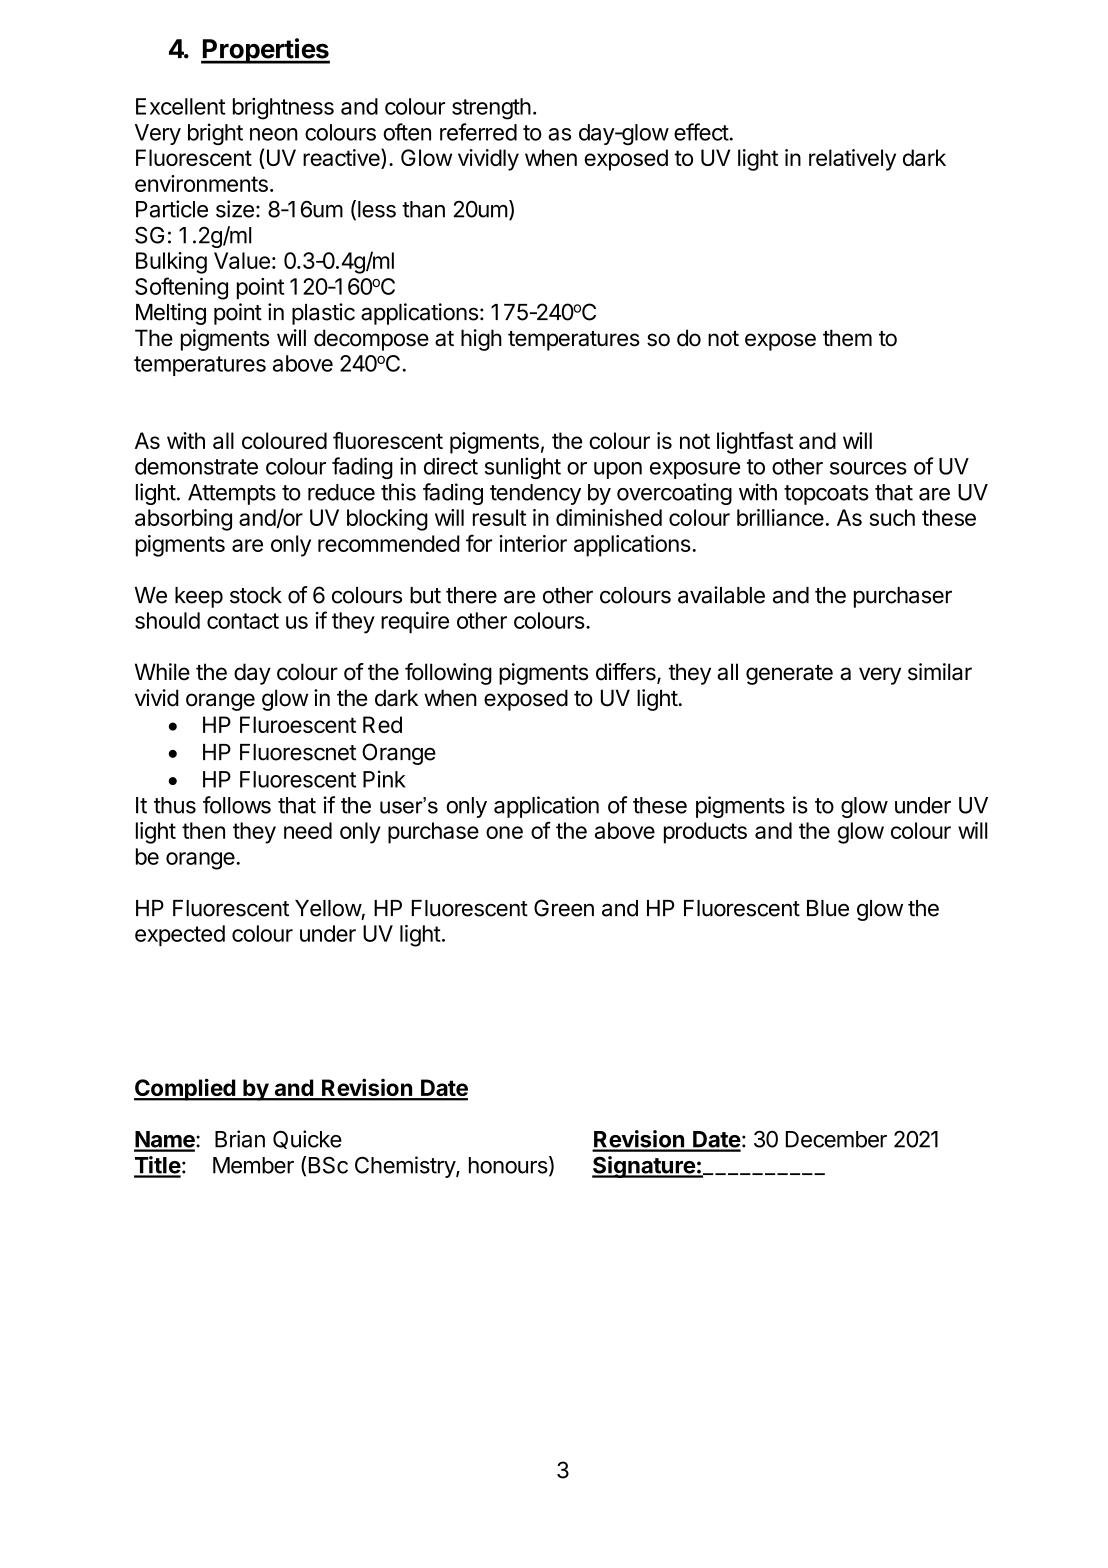  I want to click on plastic, so click(323, 314).
